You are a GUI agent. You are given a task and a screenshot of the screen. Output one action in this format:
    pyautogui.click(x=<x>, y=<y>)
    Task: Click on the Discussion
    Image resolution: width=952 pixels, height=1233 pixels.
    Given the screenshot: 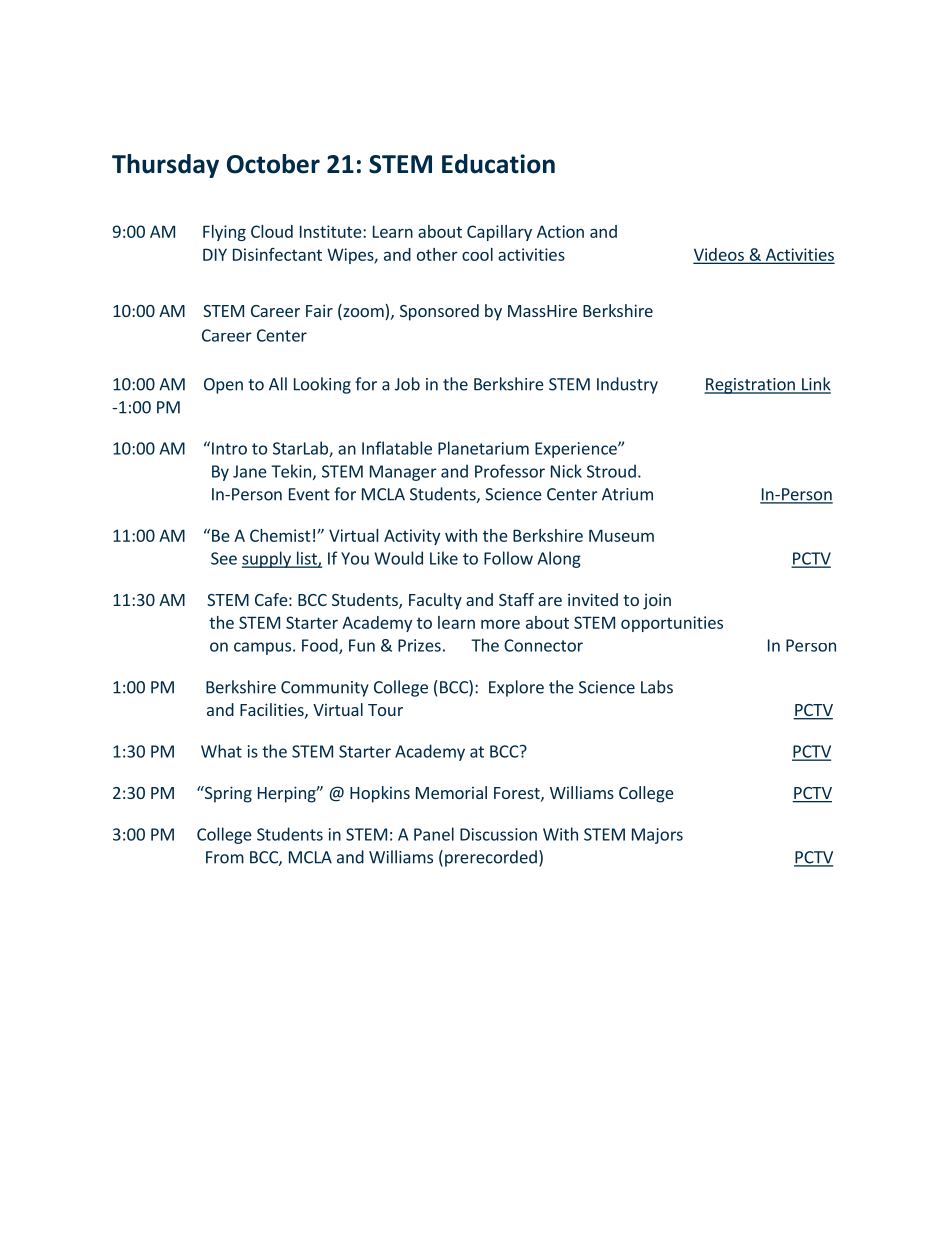 What is the action you would take?
    pyautogui.click(x=498, y=834)
